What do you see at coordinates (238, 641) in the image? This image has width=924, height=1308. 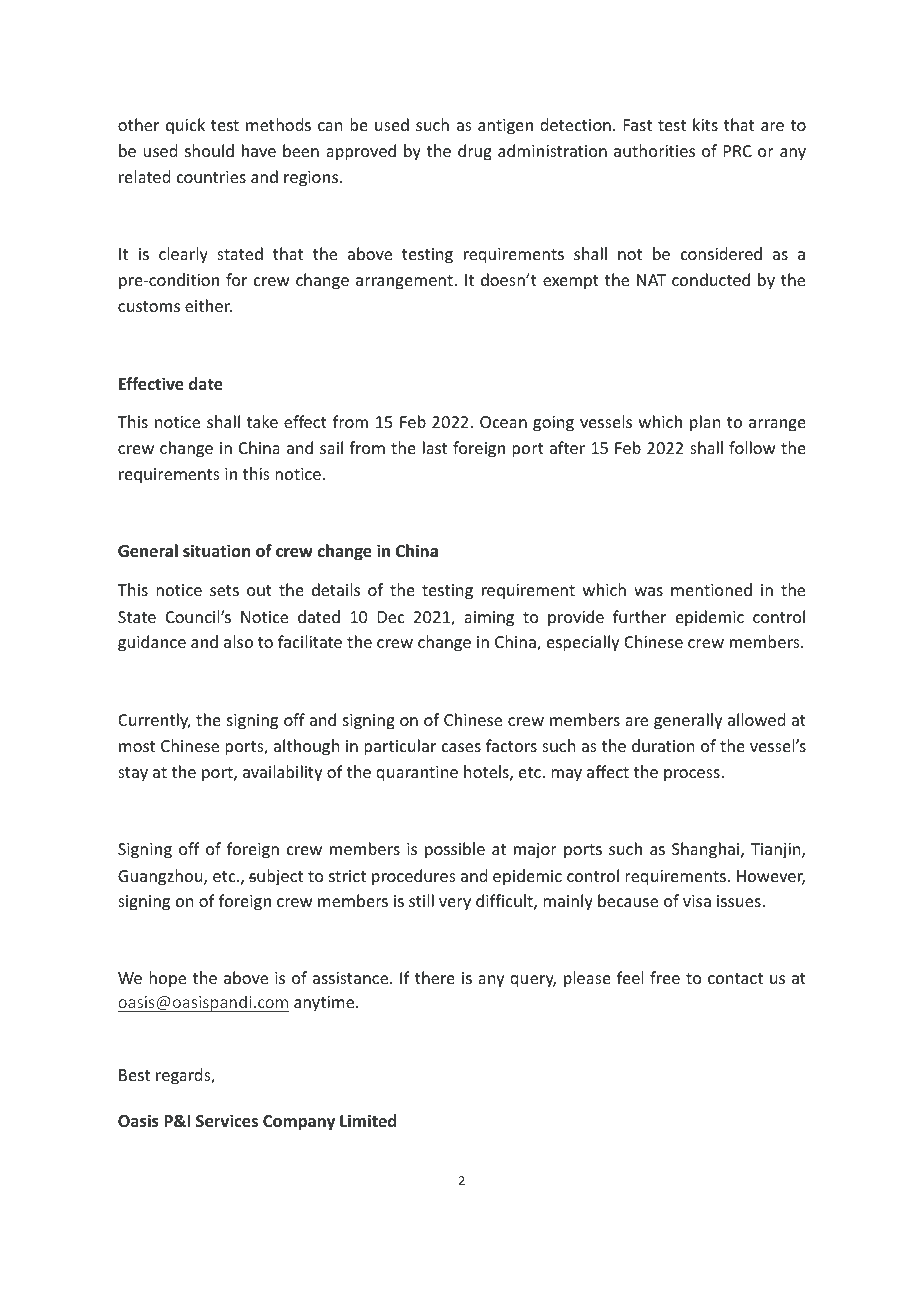 I see `also` at bounding box center [238, 641].
